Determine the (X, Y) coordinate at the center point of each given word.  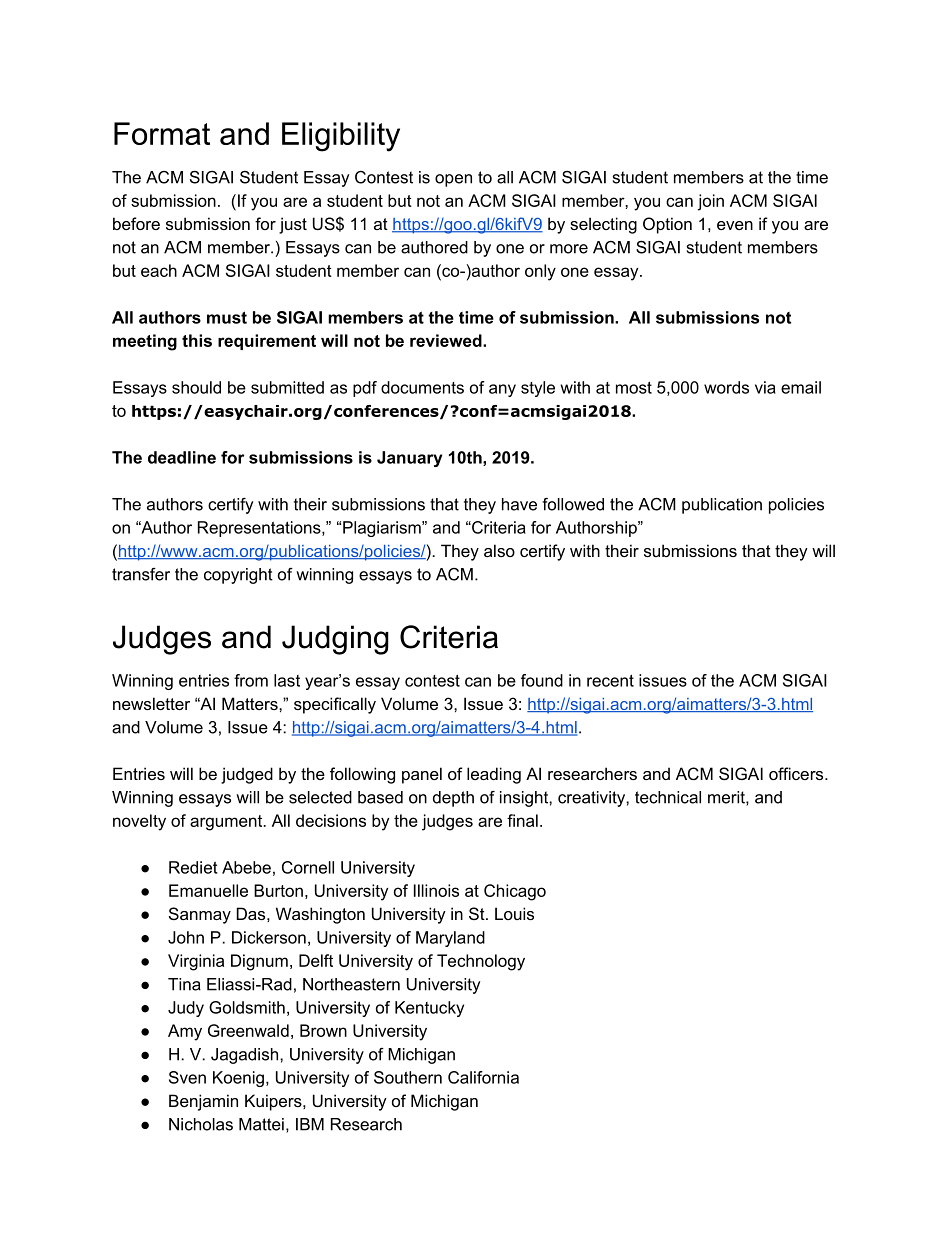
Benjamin (203, 1102)
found (542, 680)
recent (610, 680)
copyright (238, 576)
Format (162, 133)
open (453, 180)
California (483, 1077)
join (711, 202)
